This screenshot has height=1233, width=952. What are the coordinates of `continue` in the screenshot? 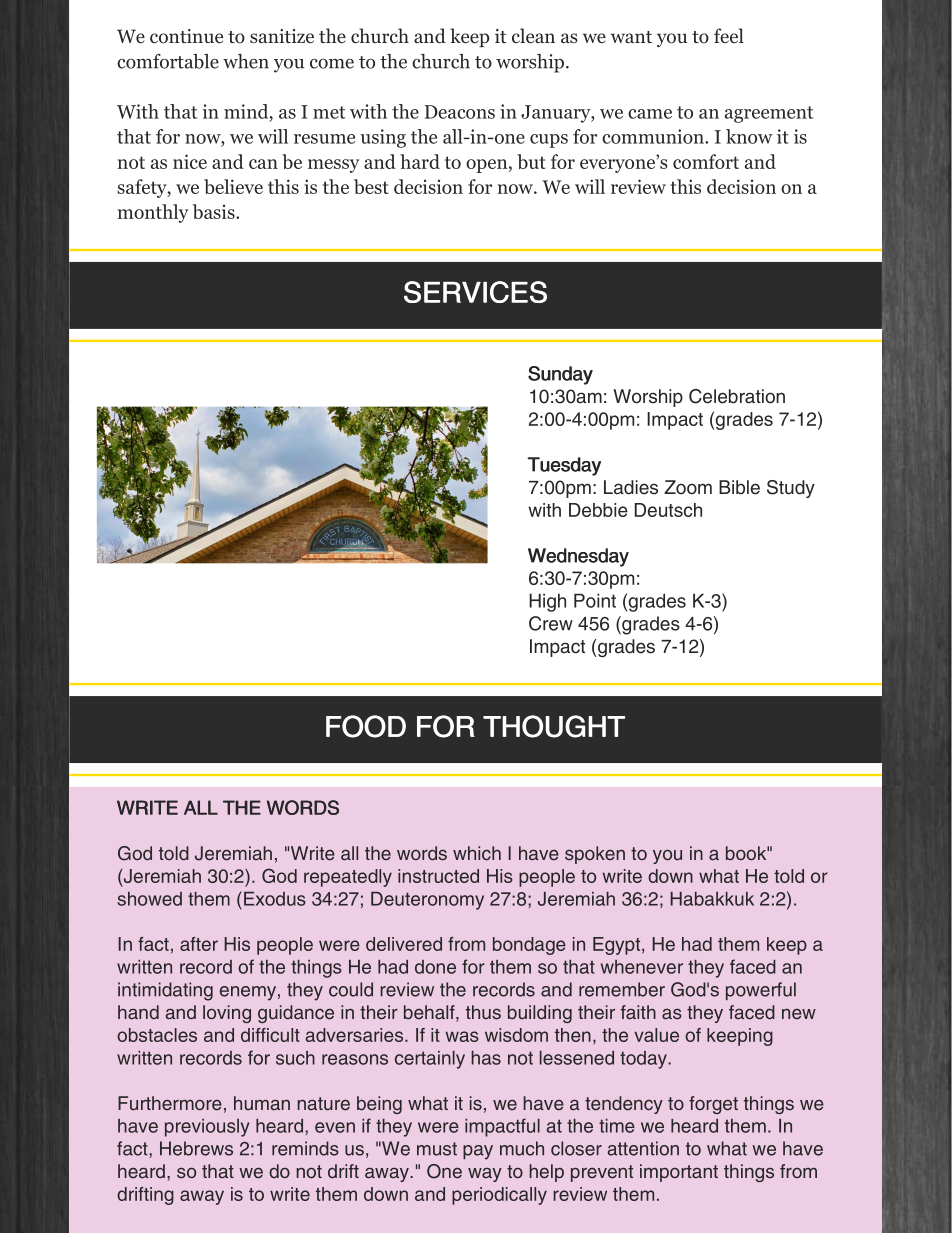 It's located at (186, 36).
